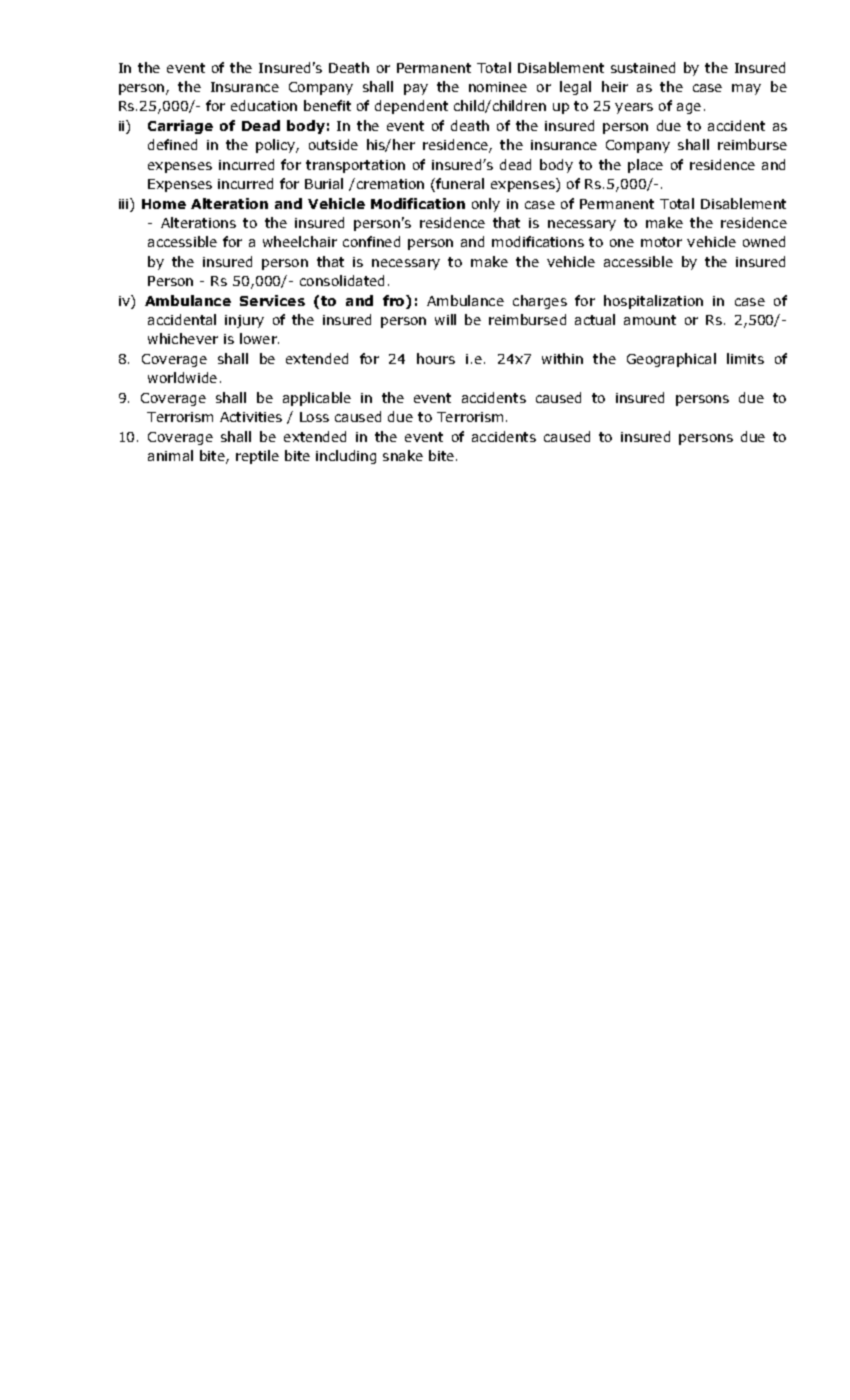 The height and width of the screenshot is (1400, 850). What do you see at coordinates (244, 321) in the screenshot?
I see `injury` at bounding box center [244, 321].
